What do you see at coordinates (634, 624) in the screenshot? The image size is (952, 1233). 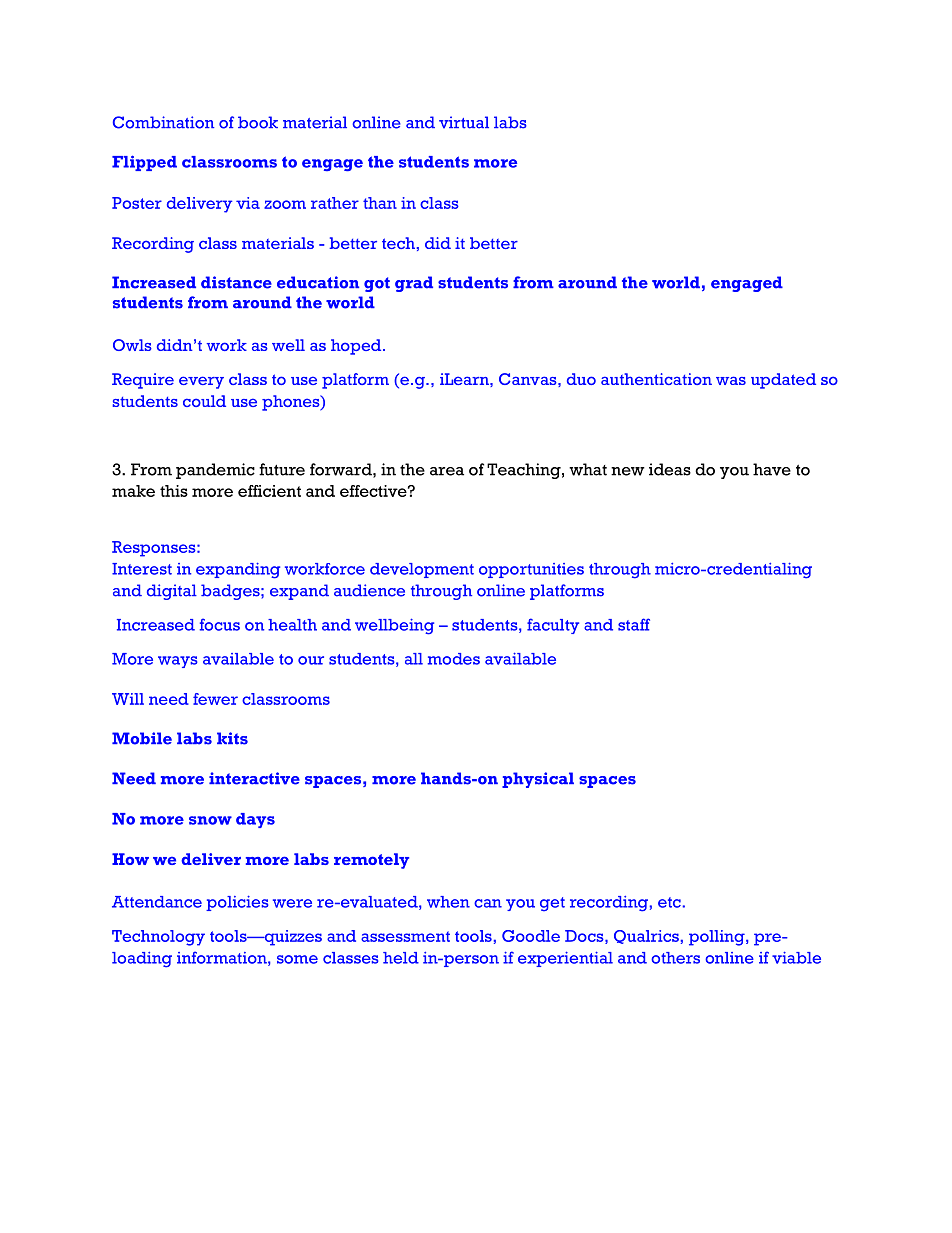 I see `staff` at bounding box center [634, 624].
